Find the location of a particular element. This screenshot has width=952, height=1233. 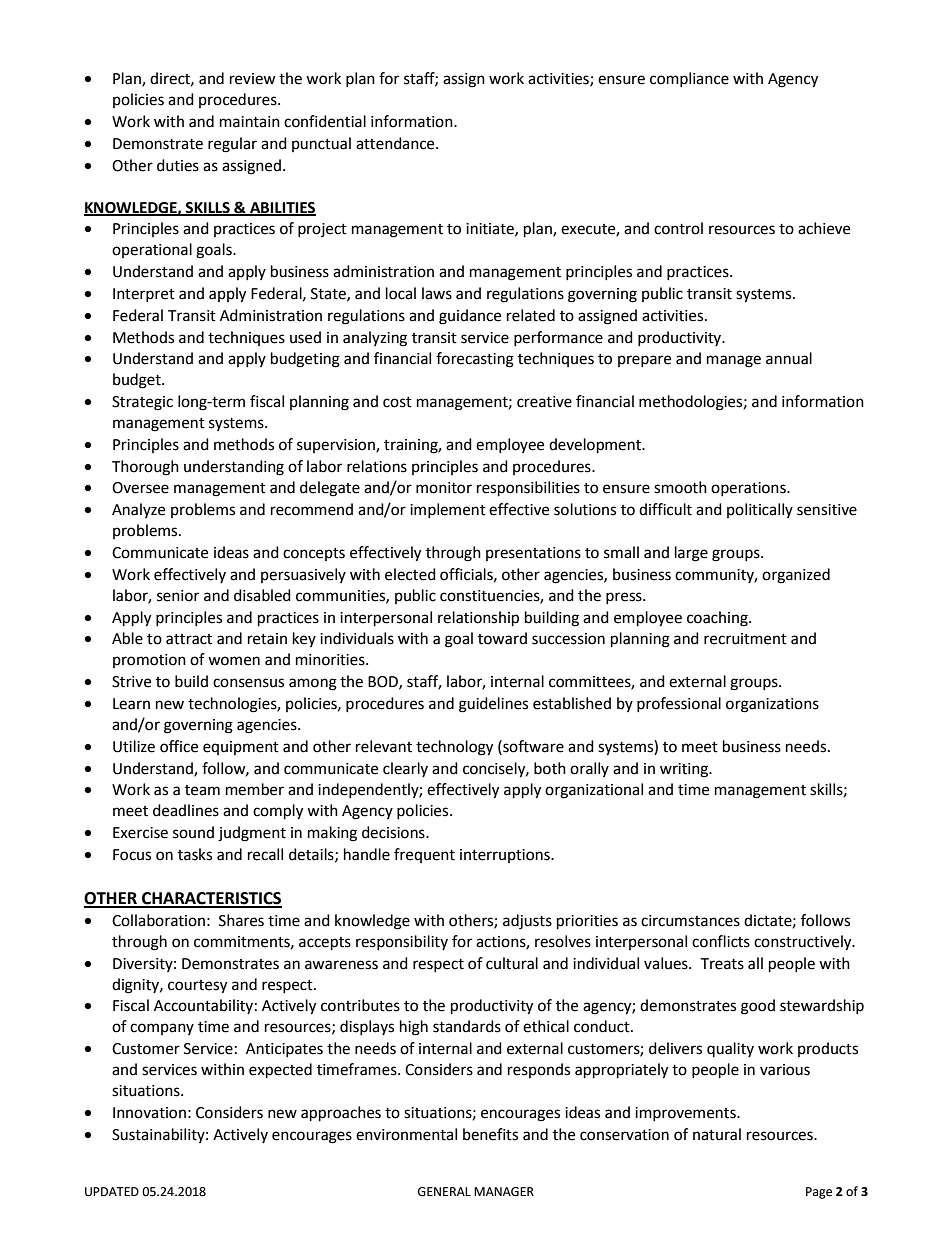

forecasting is located at coordinates (475, 360).
